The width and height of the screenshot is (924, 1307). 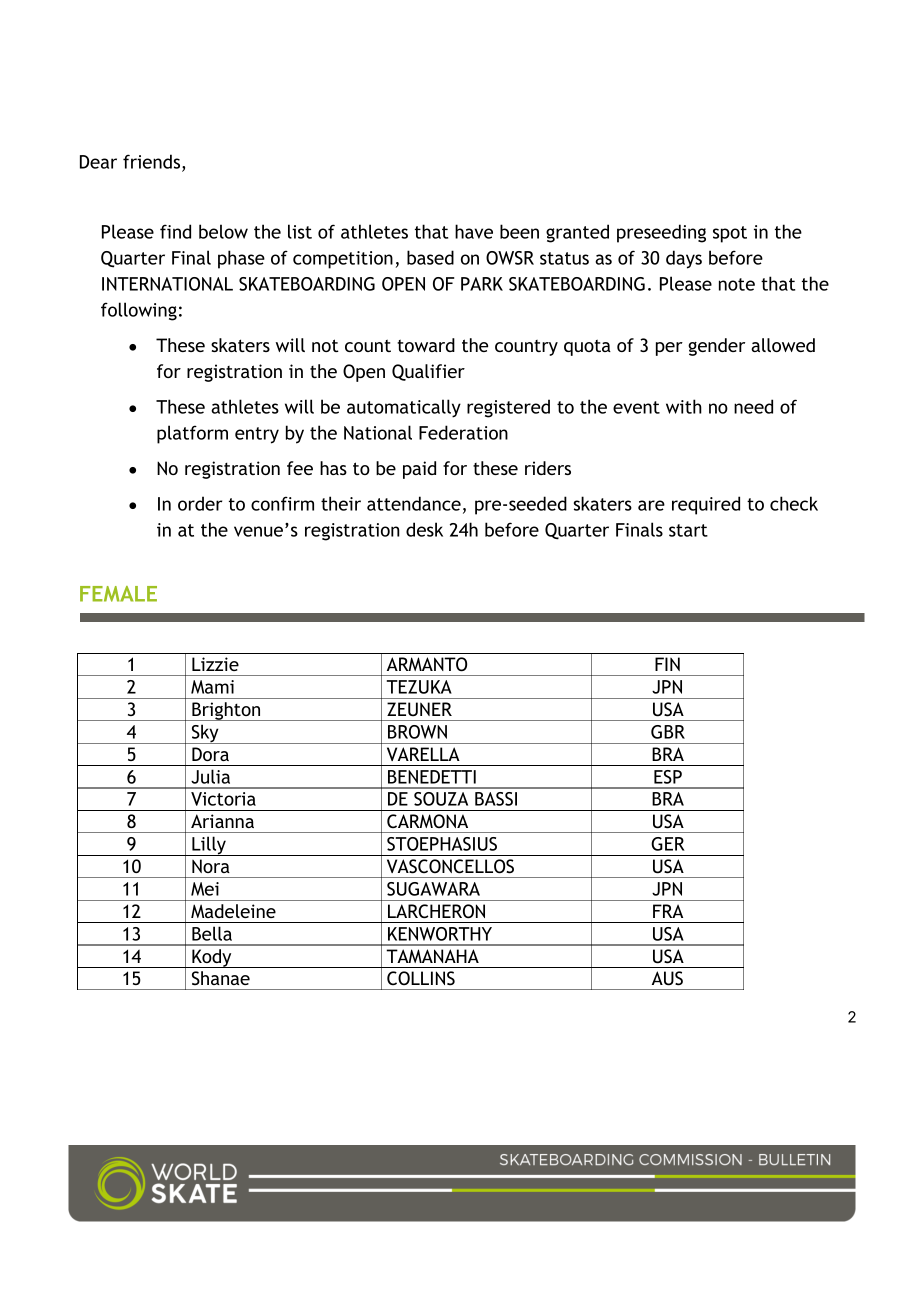 I want to click on spot, so click(x=730, y=234).
